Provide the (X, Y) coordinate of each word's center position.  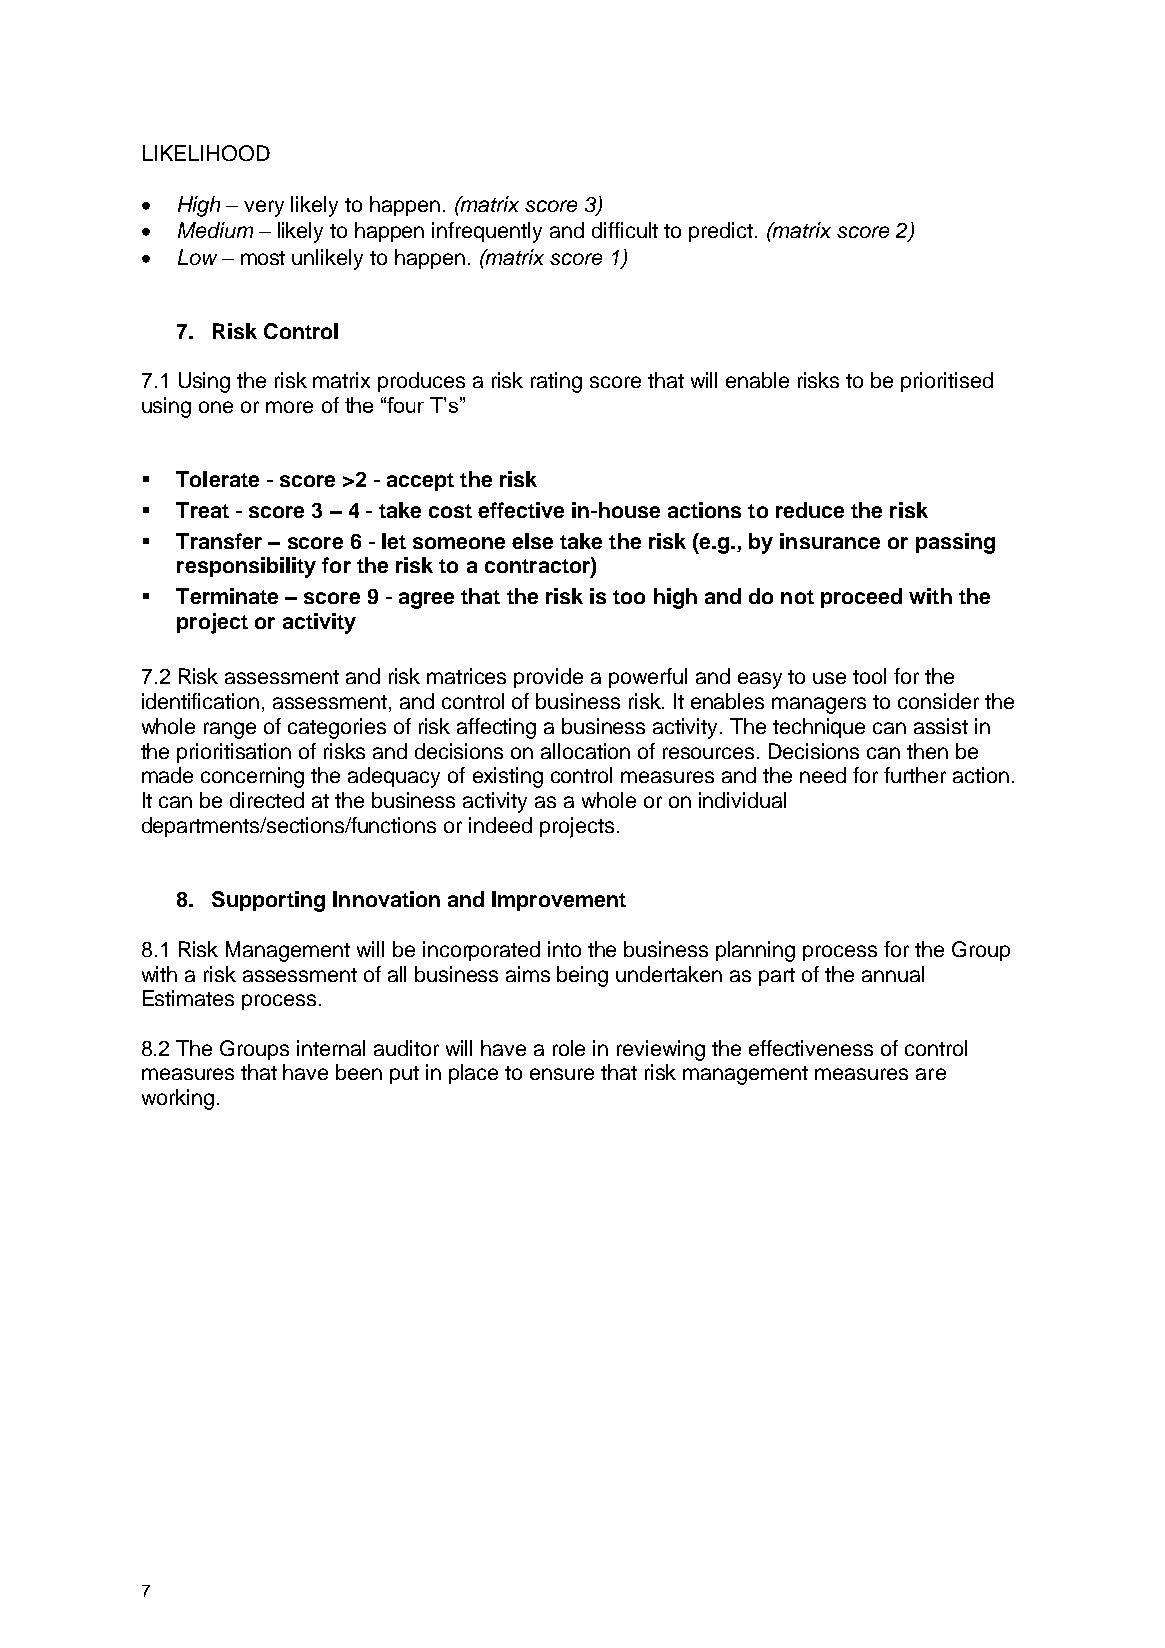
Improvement (559, 901)
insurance (830, 541)
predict (721, 232)
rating (556, 382)
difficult (625, 230)
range (230, 730)
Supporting (268, 901)
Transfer (219, 541)
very (264, 208)
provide (548, 678)
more (289, 407)
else (532, 541)
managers (819, 705)
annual (893, 974)
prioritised (947, 382)
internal (331, 1048)
